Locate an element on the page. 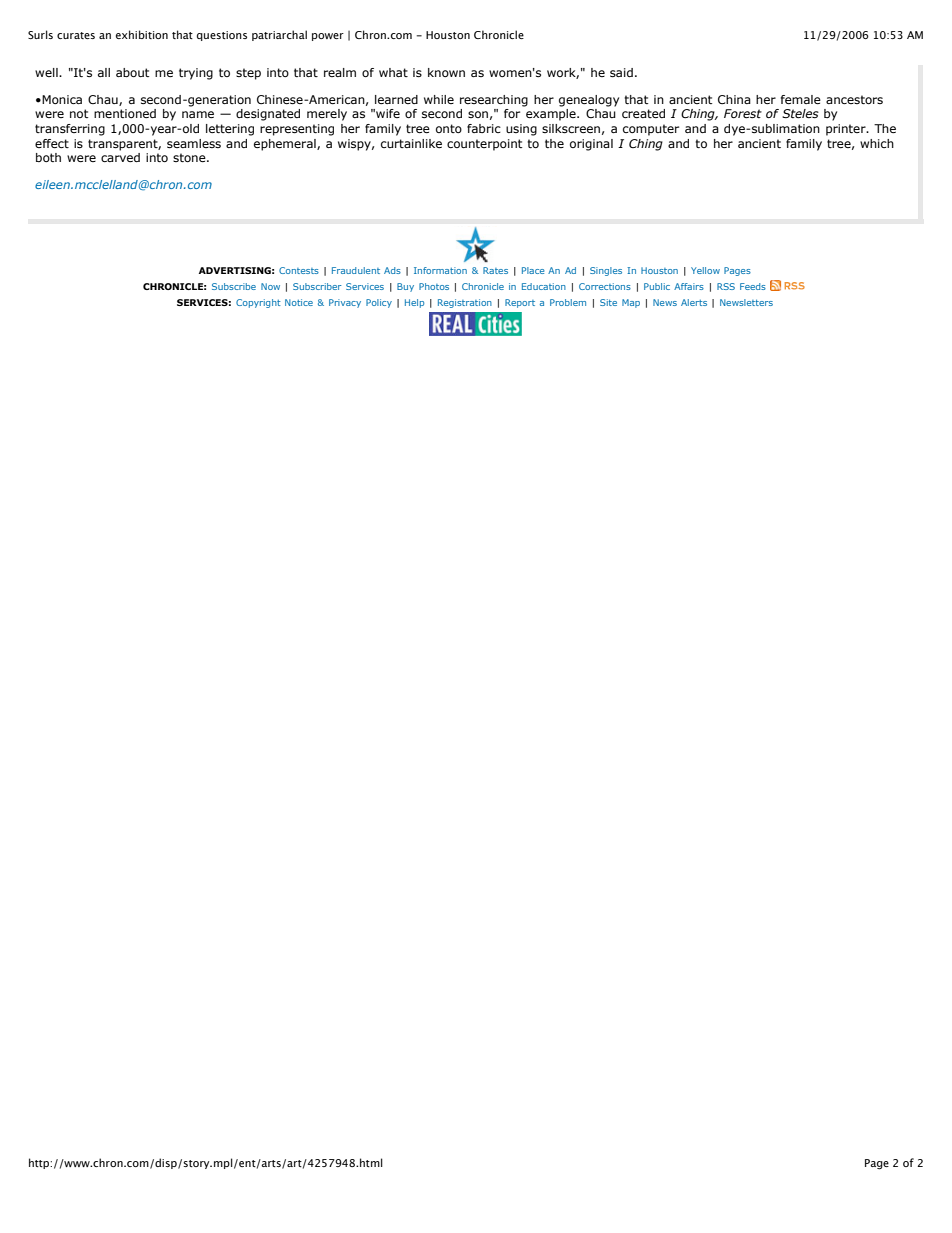  Copyright is located at coordinates (258, 303).
